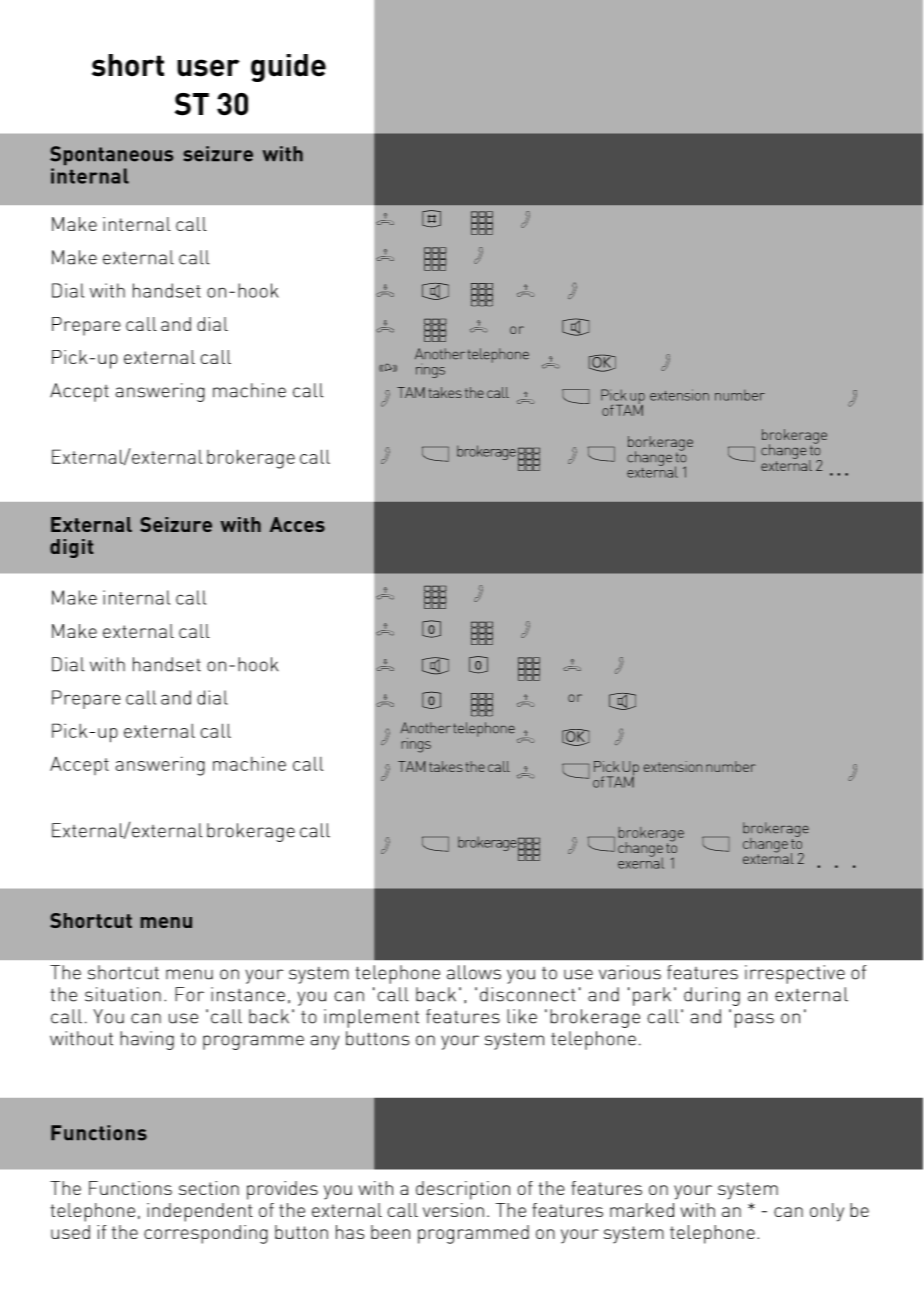 The image size is (924, 1310). What do you see at coordinates (288, 68) in the page?
I see `guide` at bounding box center [288, 68].
